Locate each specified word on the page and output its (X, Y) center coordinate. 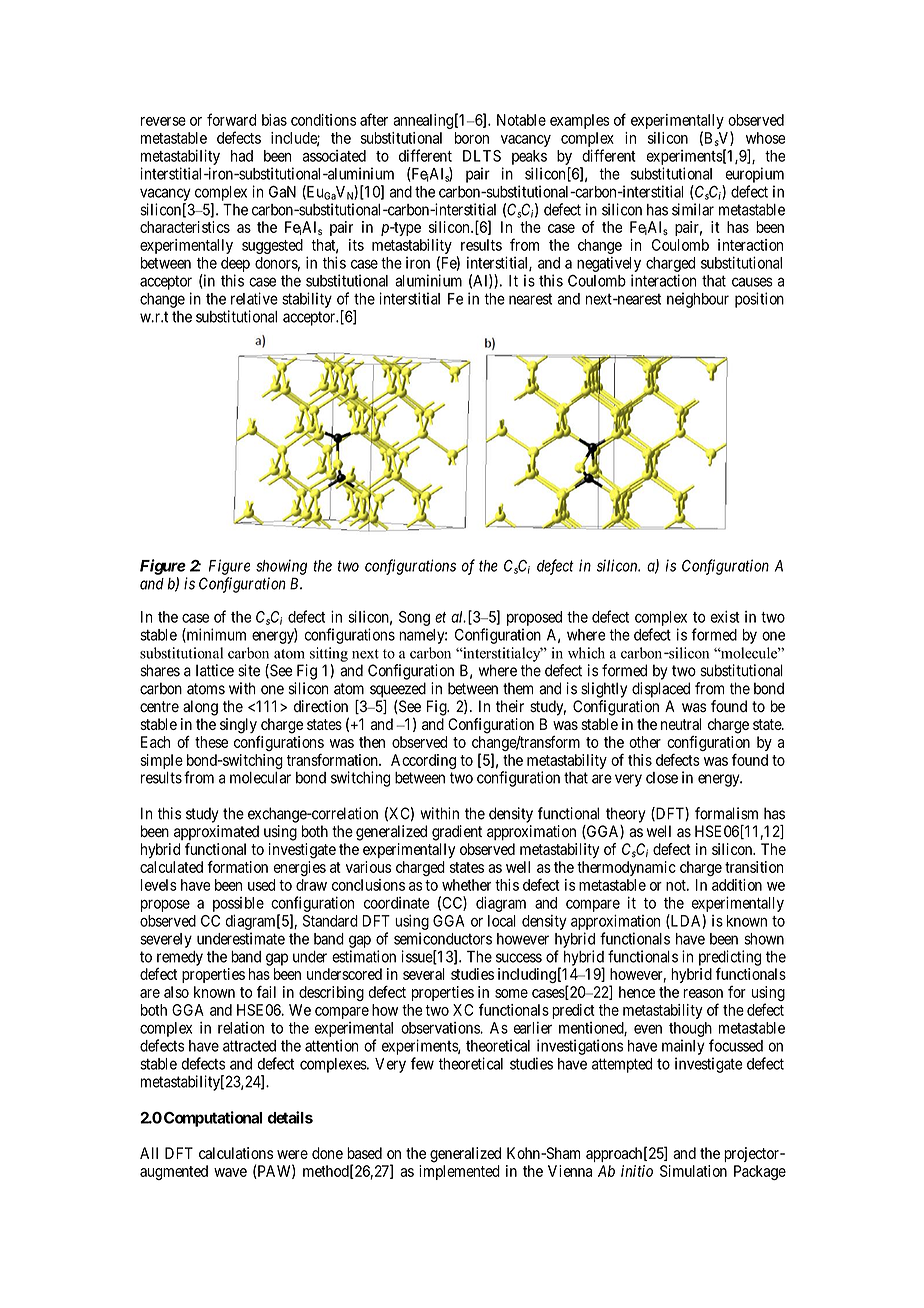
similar (693, 209)
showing (281, 567)
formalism (726, 813)
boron (472, 138)
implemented (459, 1172)
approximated (216, 832)
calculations (236, 1153)
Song (414, 618)
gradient (457, 833)
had (242, 156)
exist (725, 616)
